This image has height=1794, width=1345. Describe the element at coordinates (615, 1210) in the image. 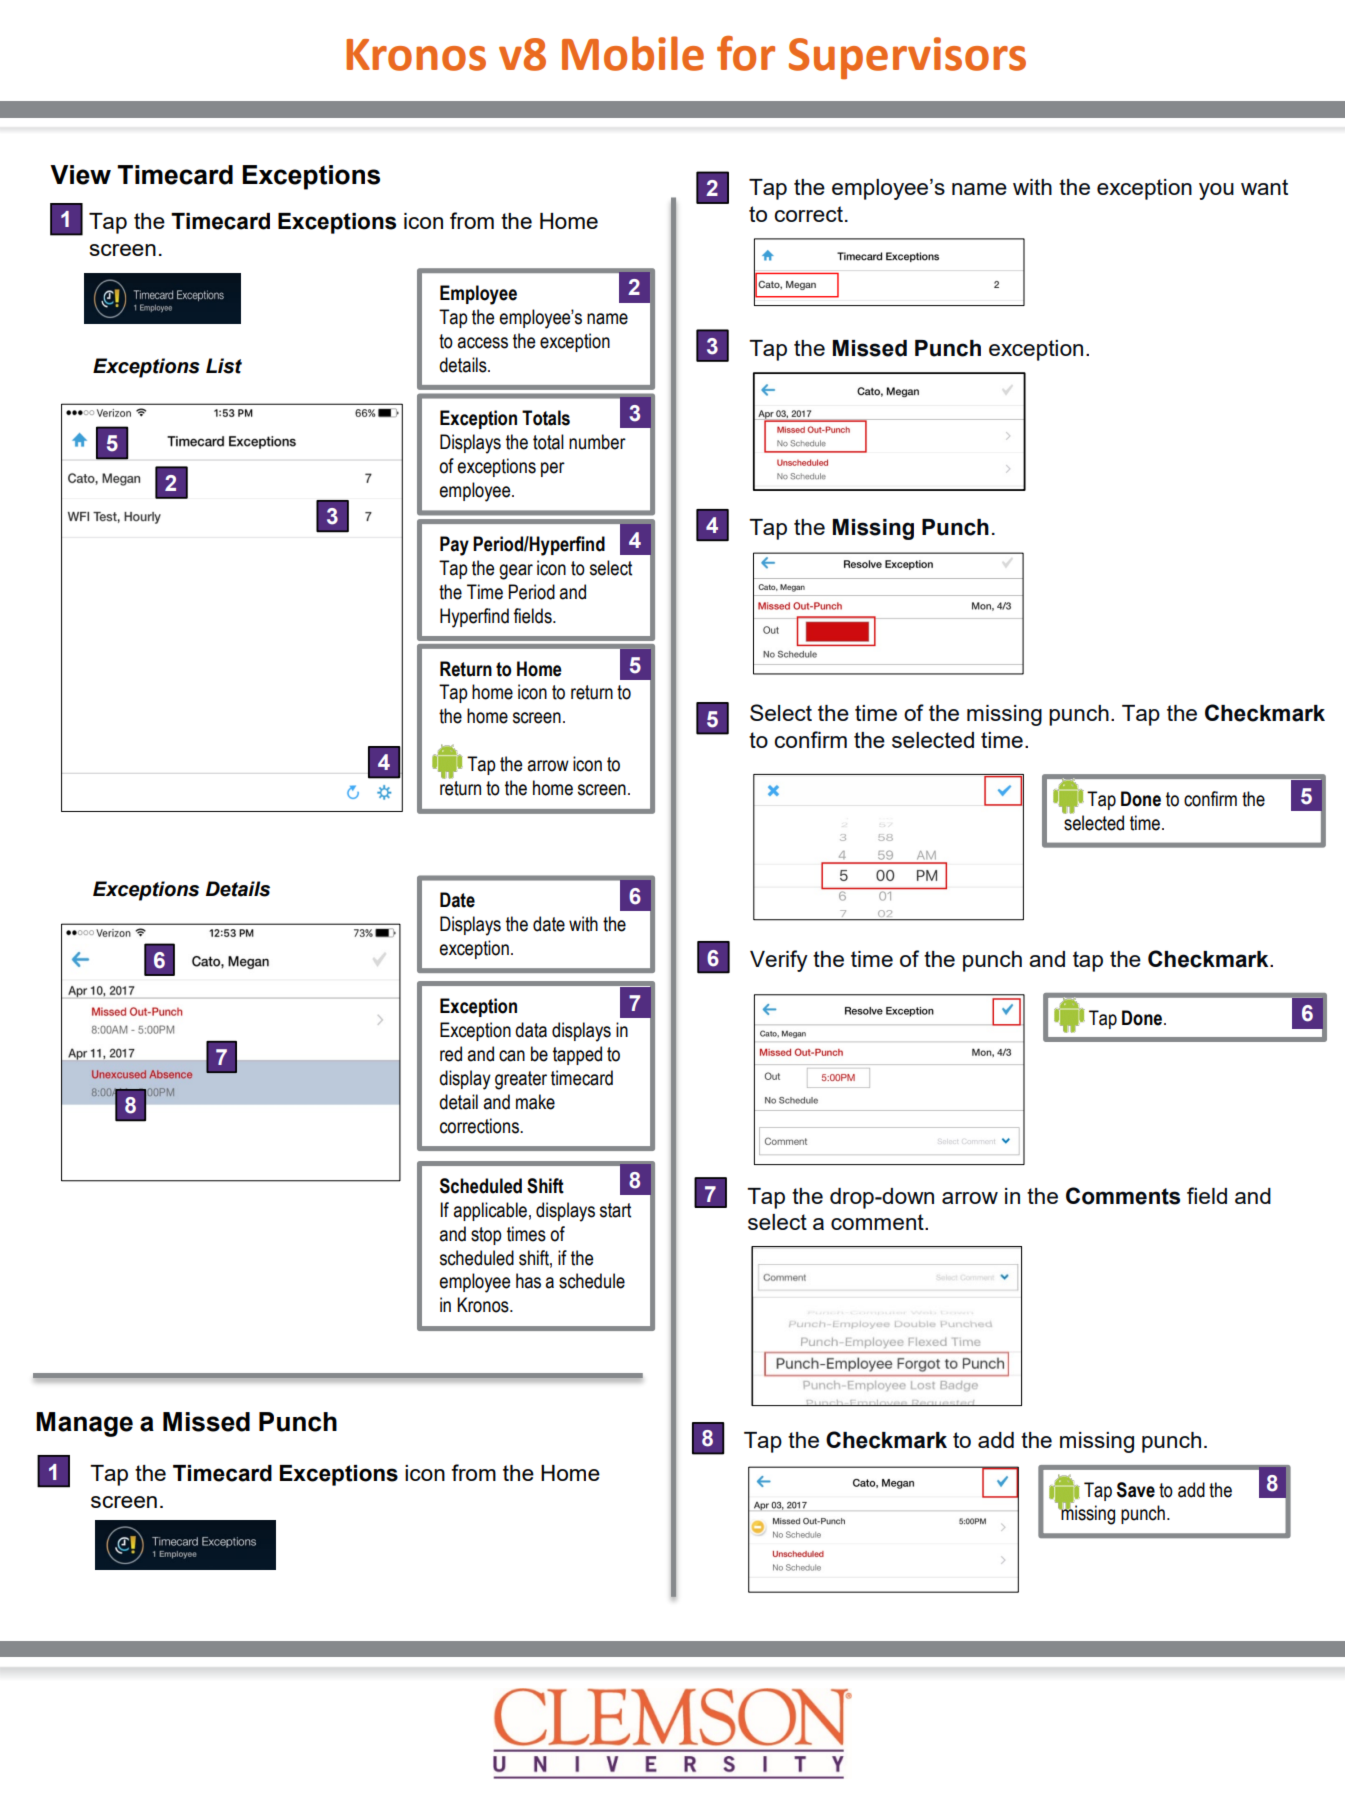

I see `start` at that location.
